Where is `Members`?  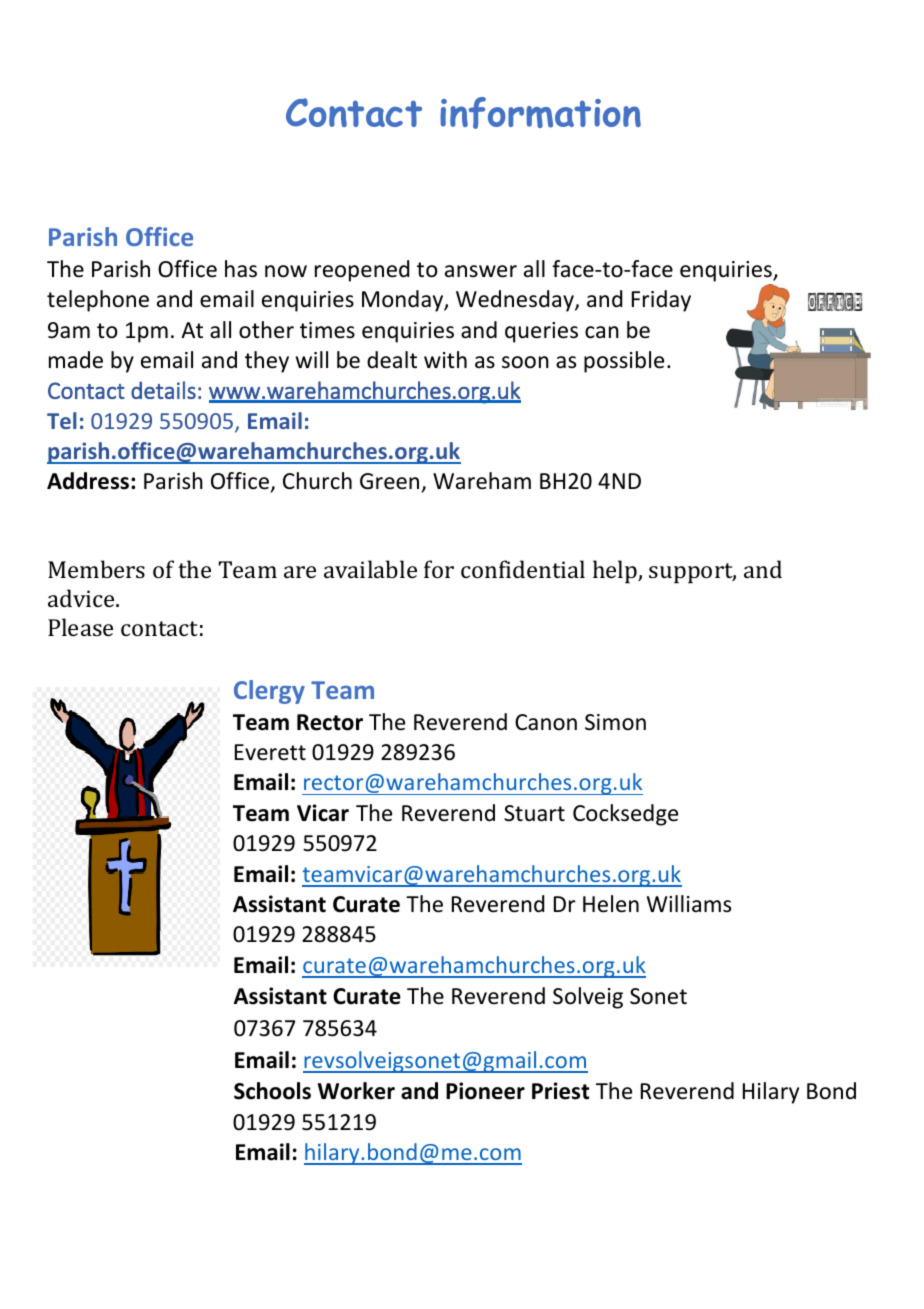
Members is located at coordinates (96, 569).
